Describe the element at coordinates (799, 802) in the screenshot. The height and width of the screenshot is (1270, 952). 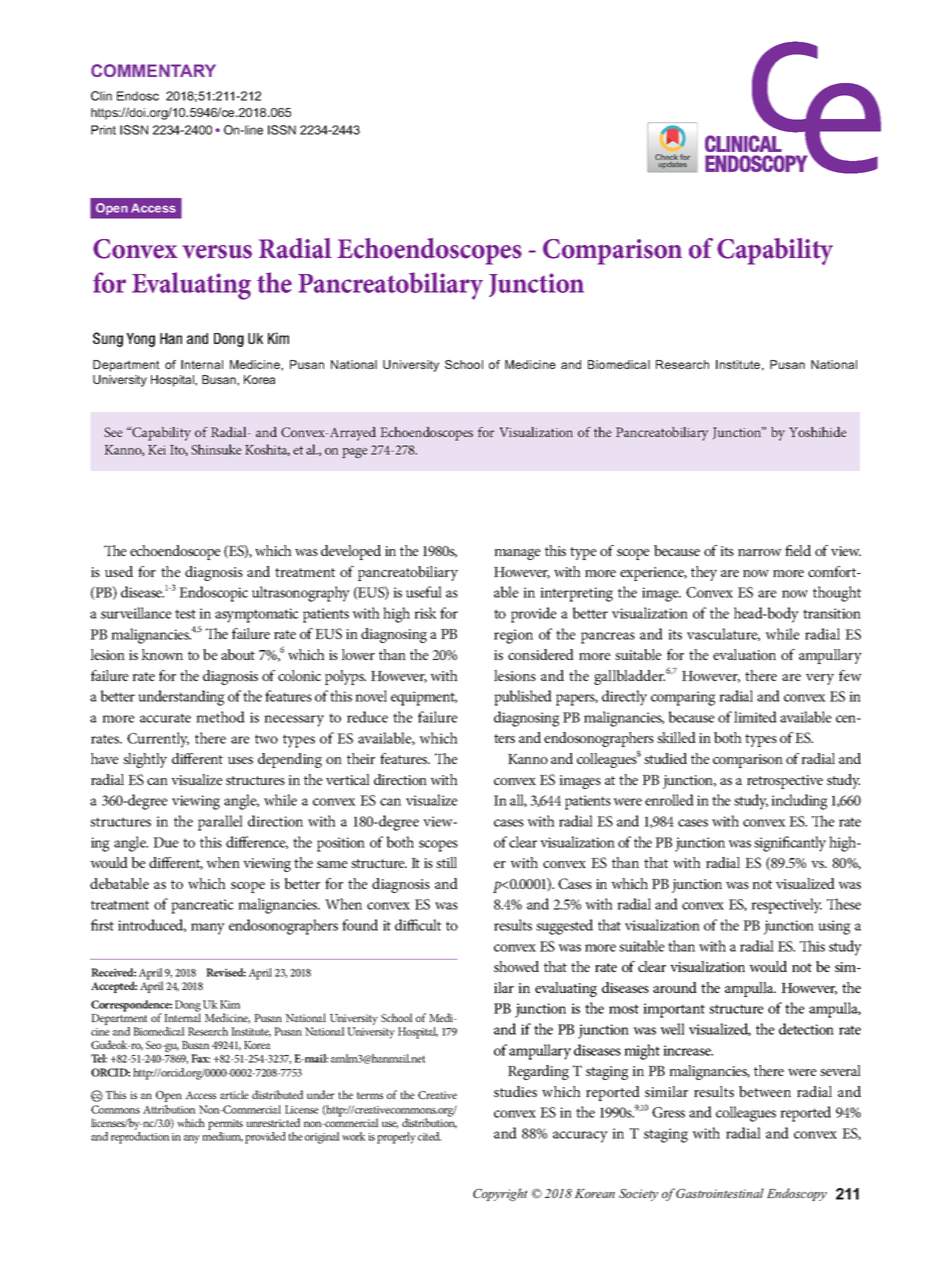
I see `including` at that location.
